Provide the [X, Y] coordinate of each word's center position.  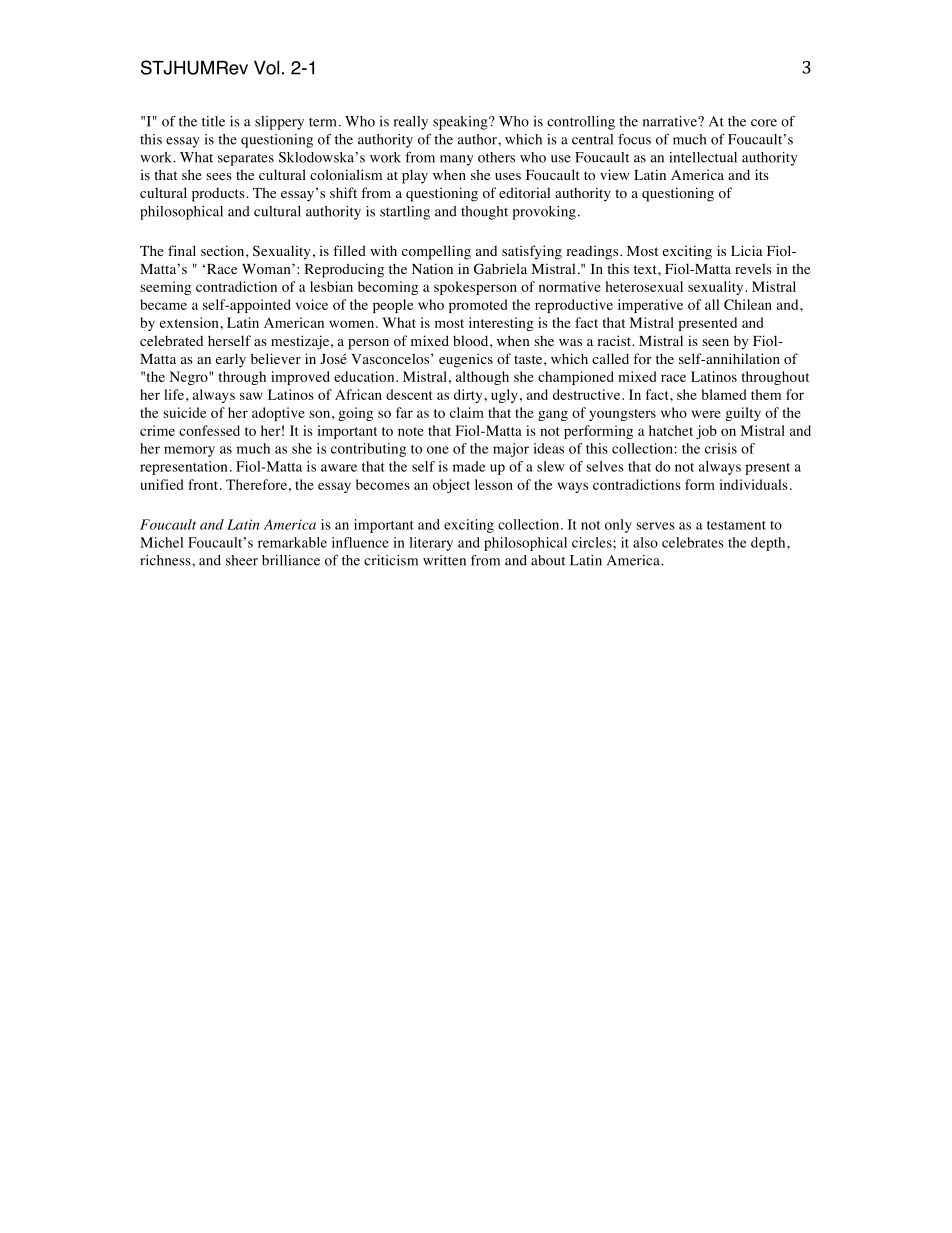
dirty [468, 396]
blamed [724, 394]
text [646, 269]
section [224, 251]
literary [431, 544]
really [411, 123]
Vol [266, 68]
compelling [436, 252]
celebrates [693, 542]
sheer [242, 560]
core [764, 123]
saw [251, 396]
